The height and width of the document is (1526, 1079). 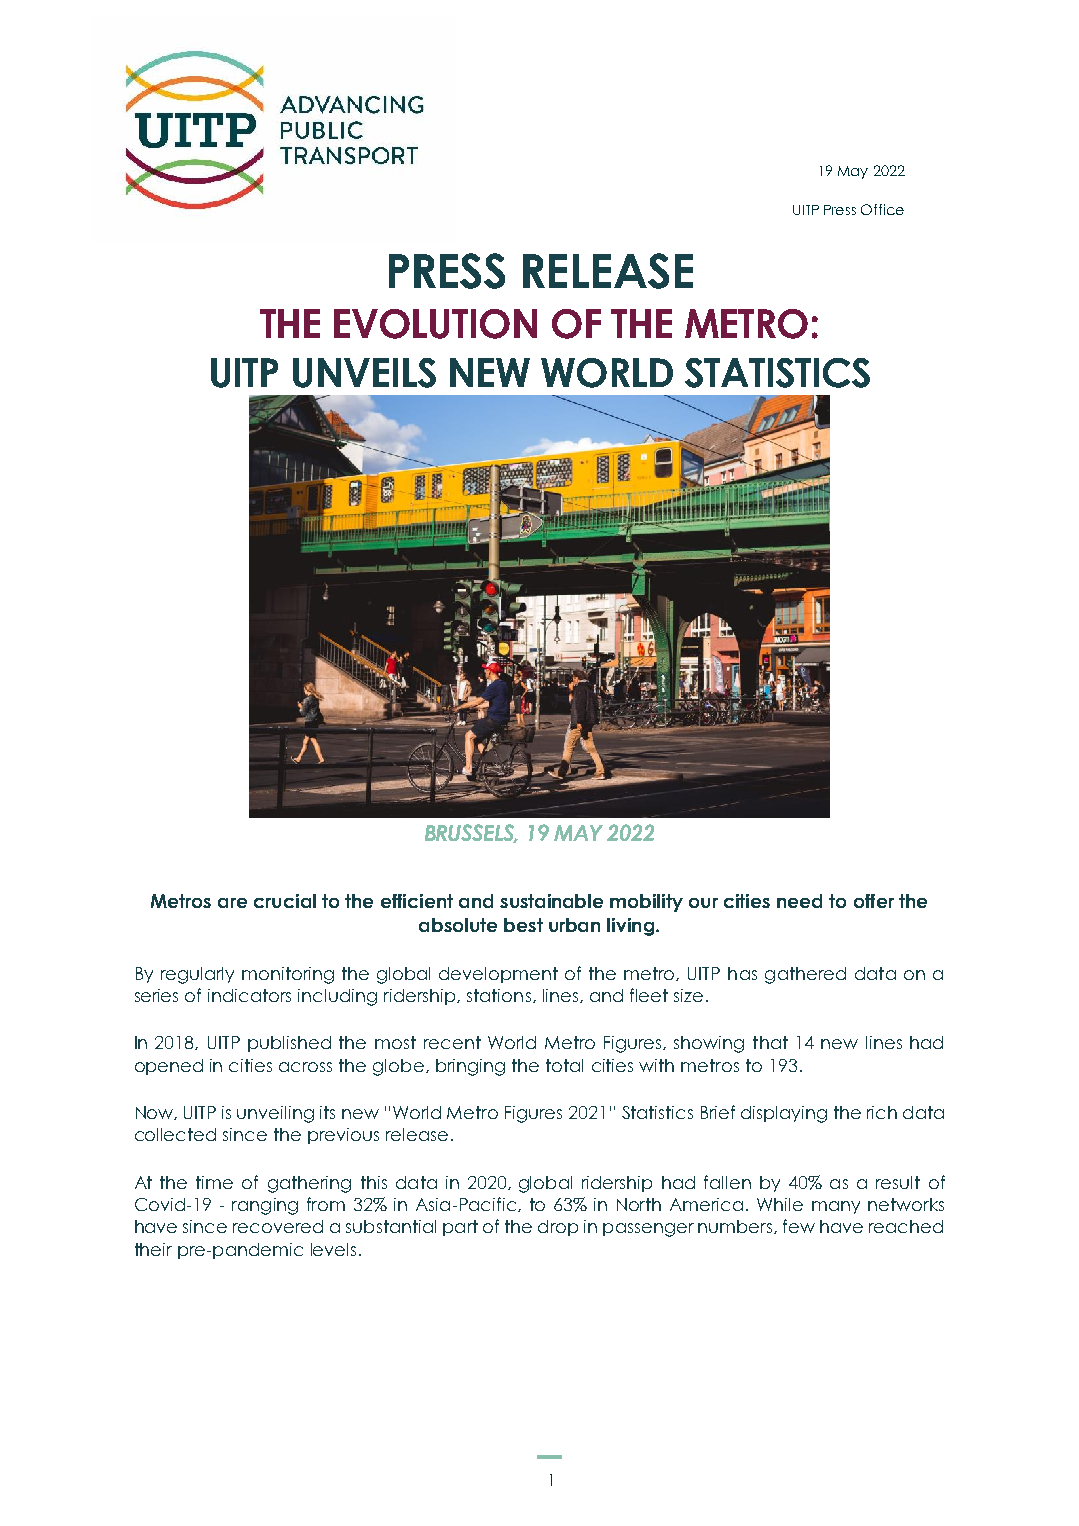 What do you see at coordinates (435, 324) in the document?
I see `EVOLUTION` at bounding box center [435, 324].
